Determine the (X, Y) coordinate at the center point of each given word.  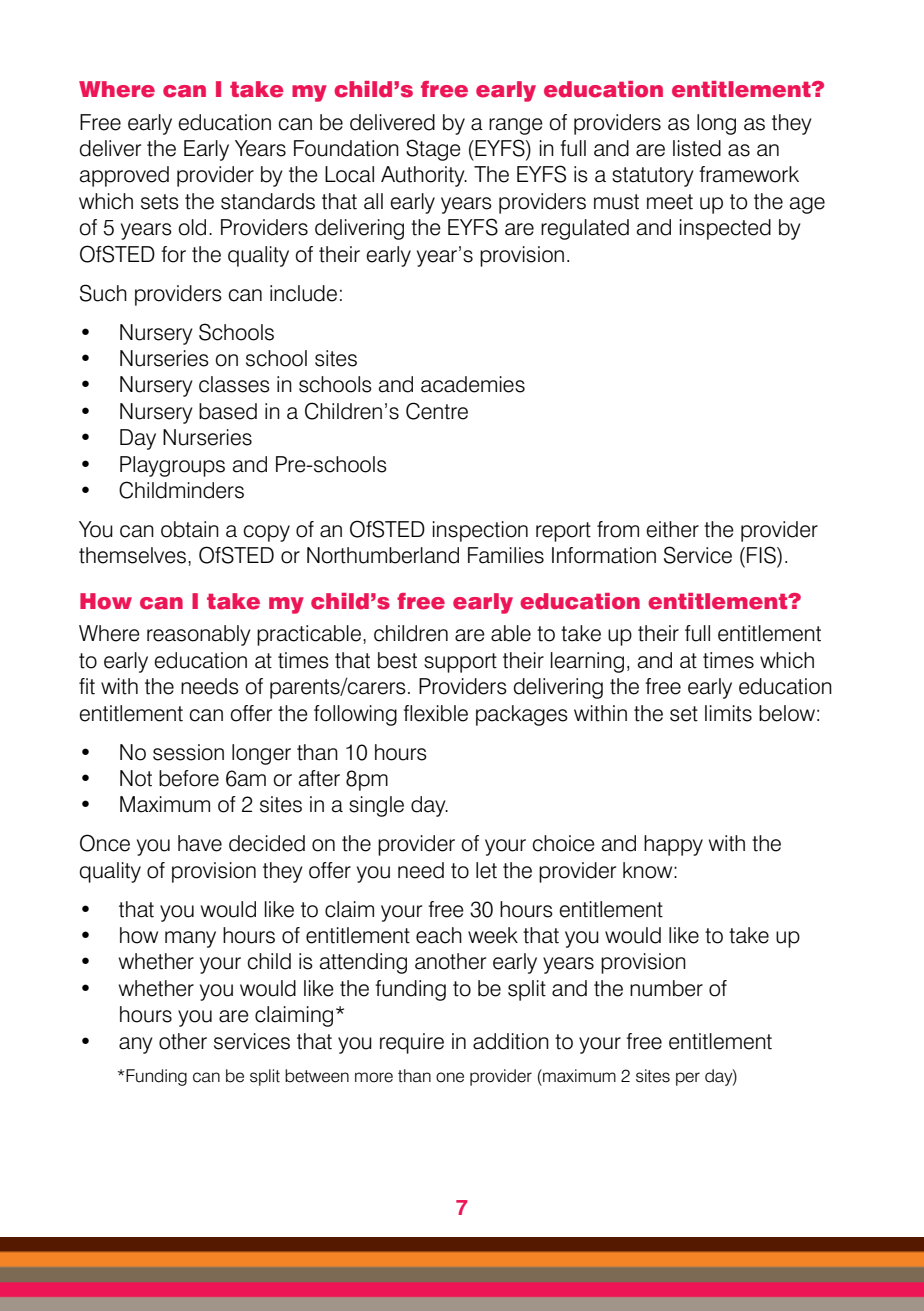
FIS (762, 555)
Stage (433, 150)
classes (234, 384)
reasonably (199, 635)
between (317, 1076)
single (376, 806)
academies (473, 384)
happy (673, 845)
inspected (725, 229)
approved (124, 176)
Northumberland (383, 555)
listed (697, 148)
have (200, 843)
